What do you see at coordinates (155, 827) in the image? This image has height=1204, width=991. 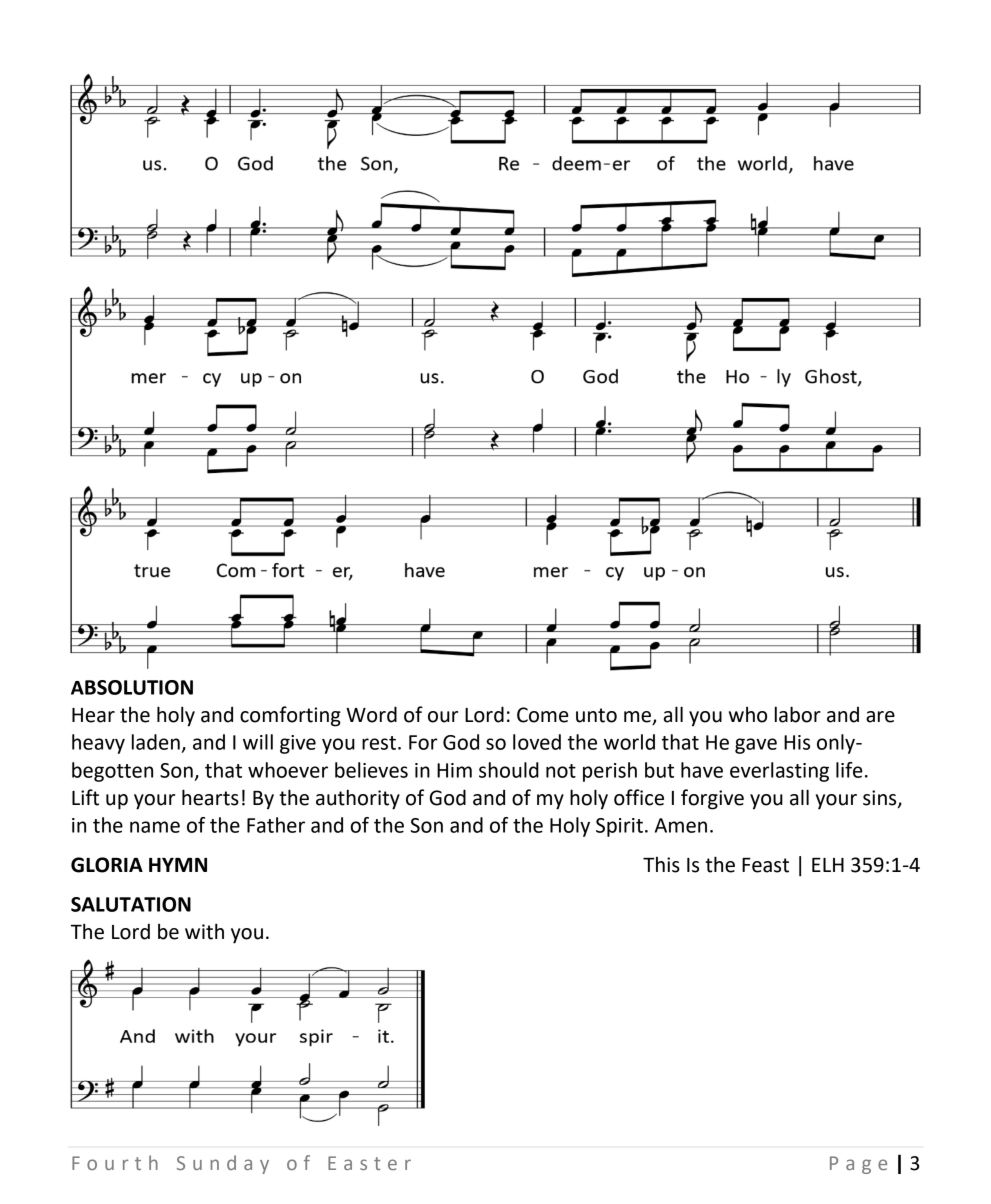 I see `name` at bounding box center [155, 827].
